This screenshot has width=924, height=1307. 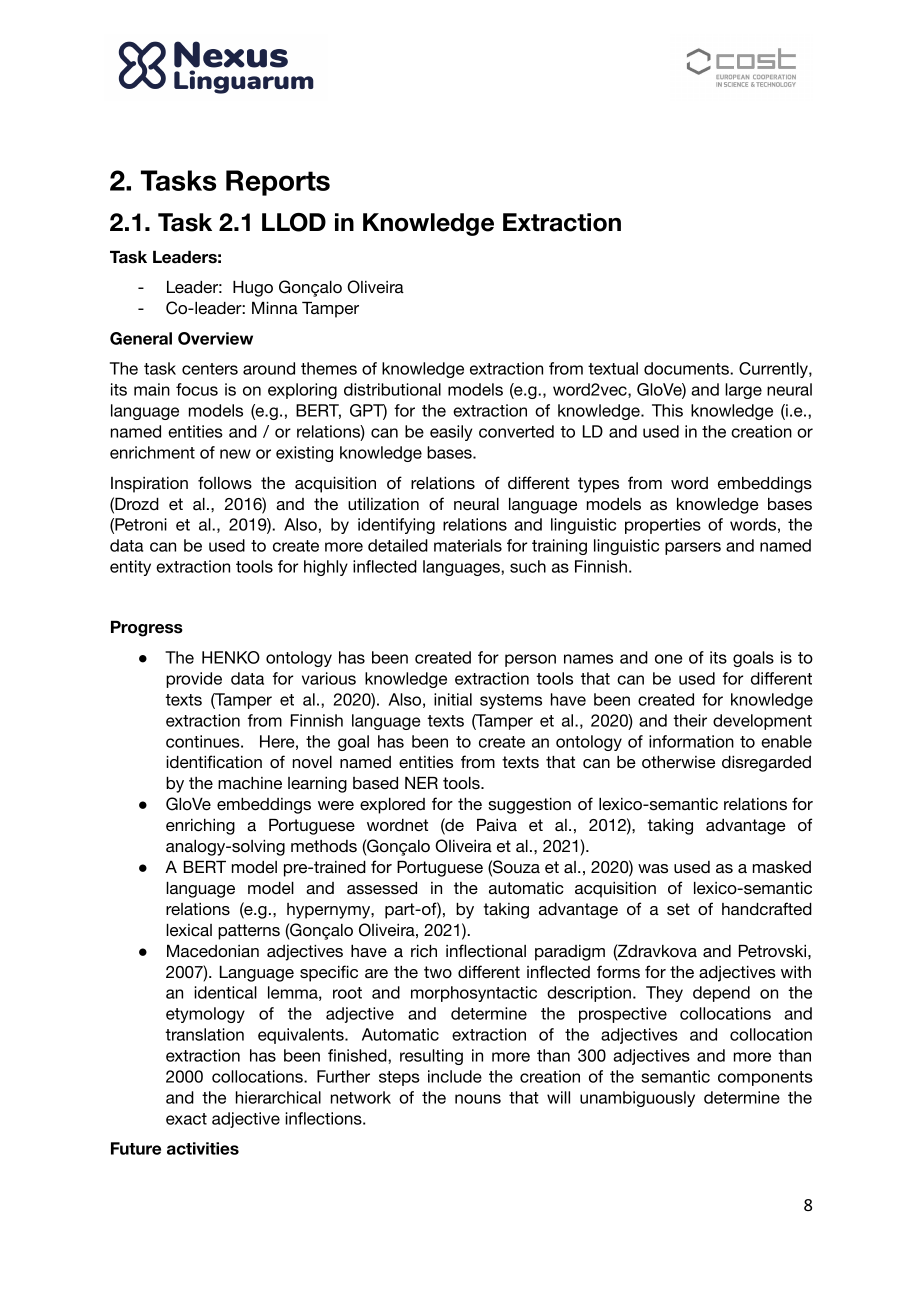 What do you see at coordinates (478, 1099) in the screenshot?
I see `nouns` at bounding box center [478, 1099].
